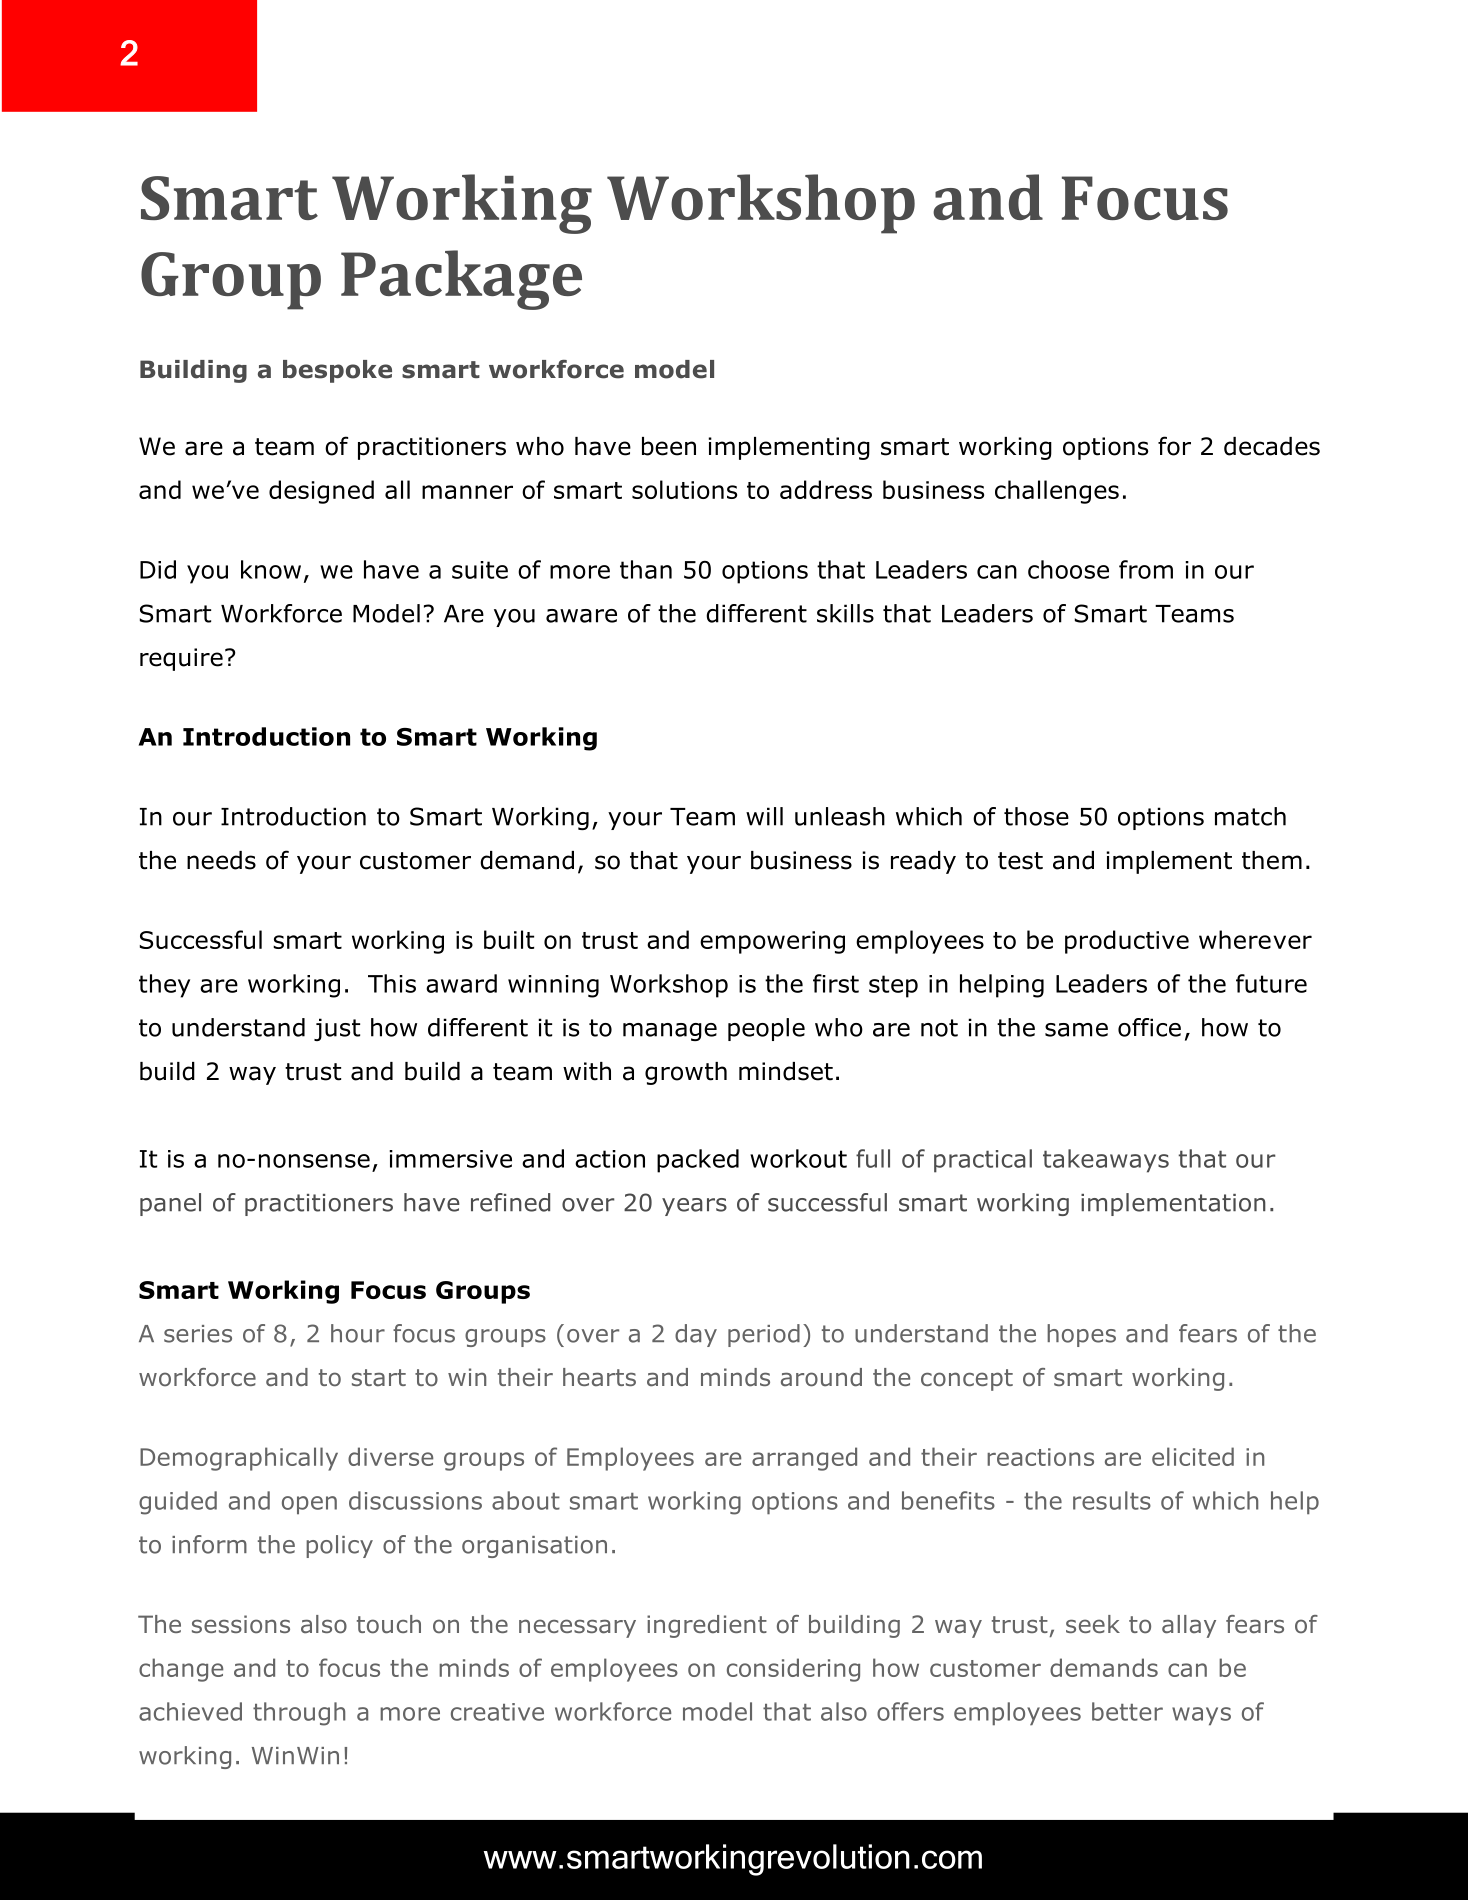 The image size is (1468, 1900). Describe the element at coordinates (1146, 569) in the page. I see `from` at that location.
